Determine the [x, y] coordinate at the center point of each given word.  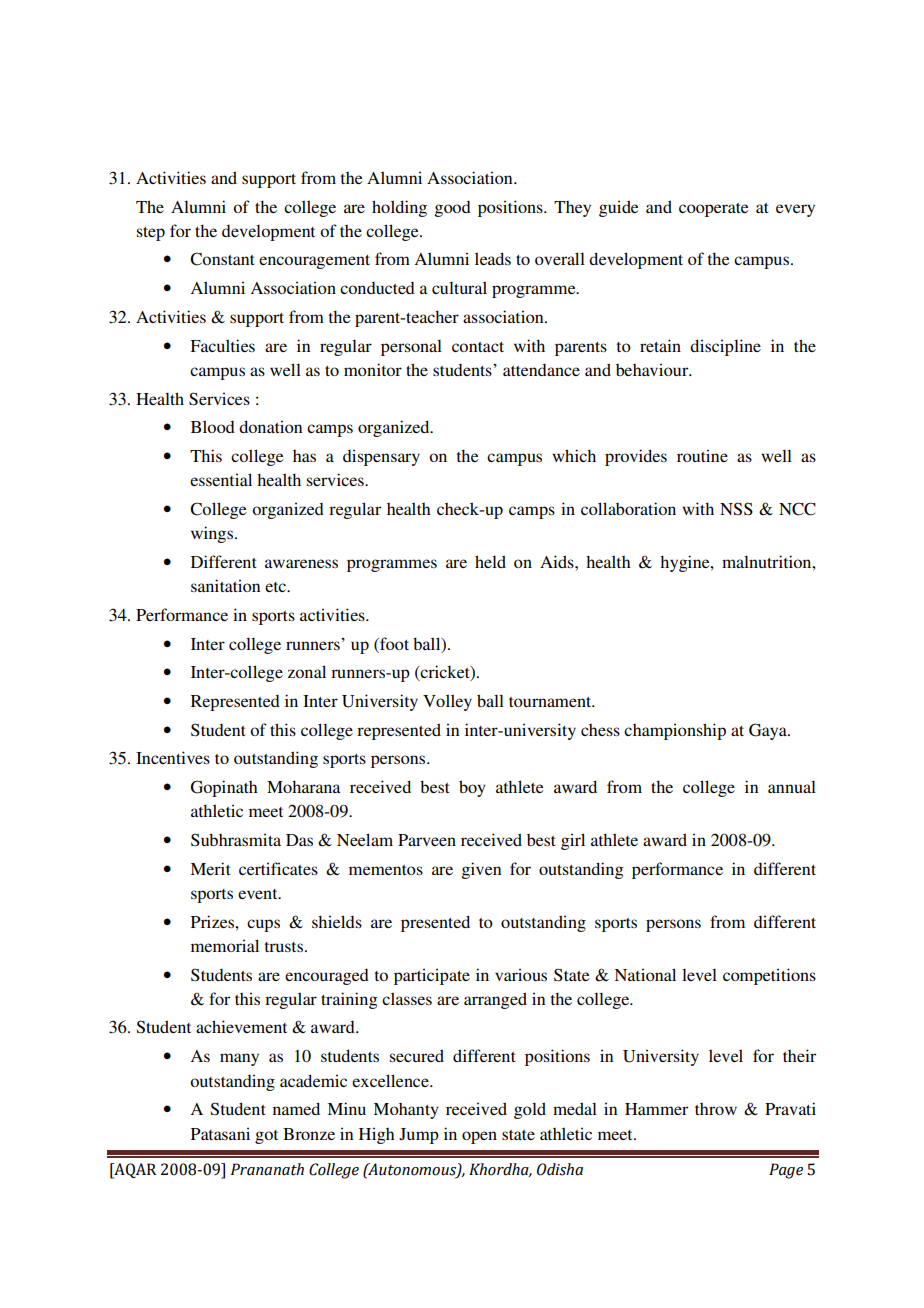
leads [493, 258]
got [266, 1137]
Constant [222, 259]
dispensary [381, 457]
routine [702, 455]
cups [263, 925]
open [479, 1137]
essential [221, 479]
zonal [307, 671]
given [481, 870]
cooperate [714, 210]
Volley [447, 702]
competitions [769, 976]
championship [675, 731]
